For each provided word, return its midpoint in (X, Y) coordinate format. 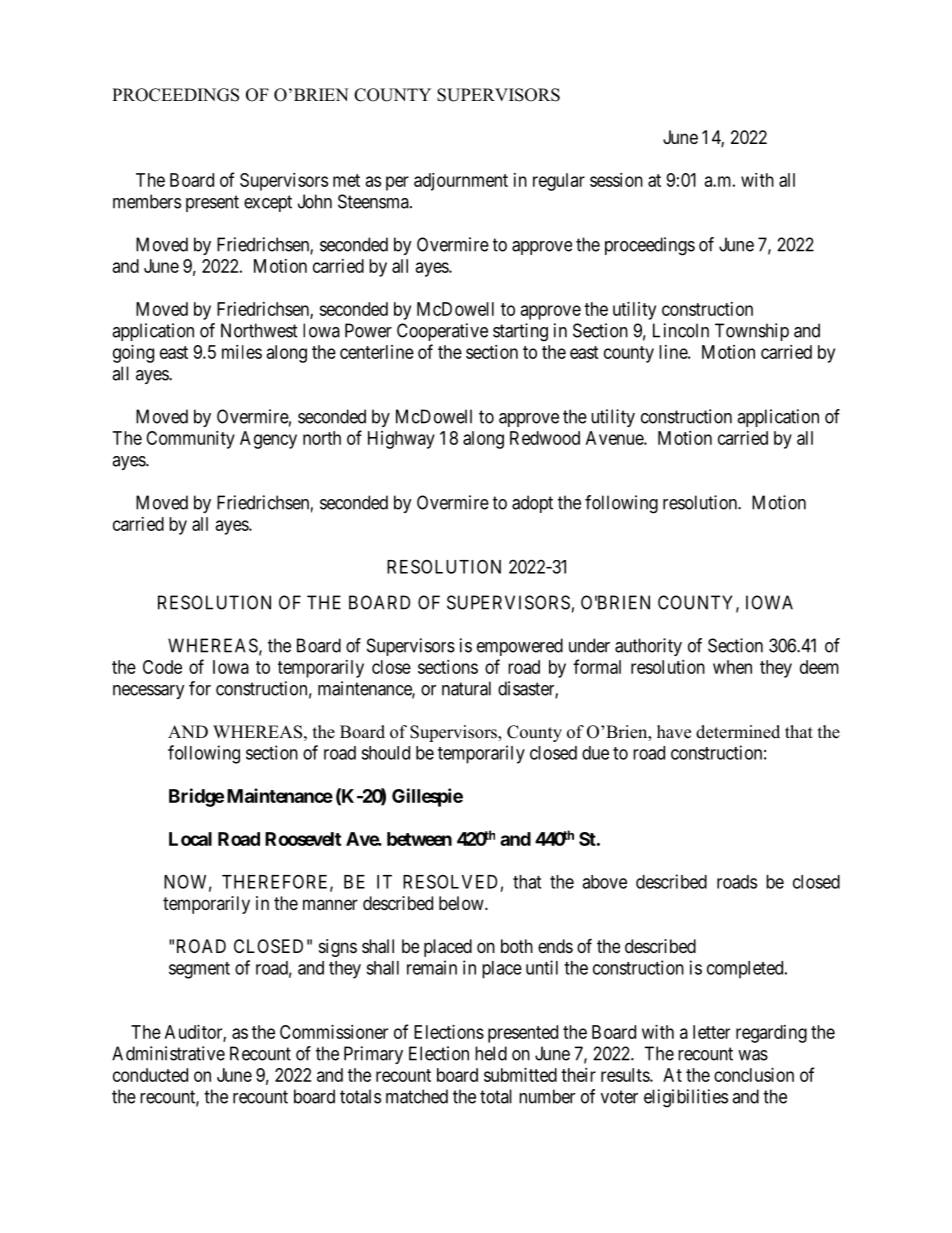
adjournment (461, 182)
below (462, 903)
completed (746, 970)
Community (190, 440)
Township (752, 332)
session (616, 180)
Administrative (168, 1053)
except (268, 203)
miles (242, 352)
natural (466, 688)
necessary (149, 692)
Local (190, 839)
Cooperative (442, 332)
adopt (532, 504)
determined (738, 732)
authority (648, 647)
